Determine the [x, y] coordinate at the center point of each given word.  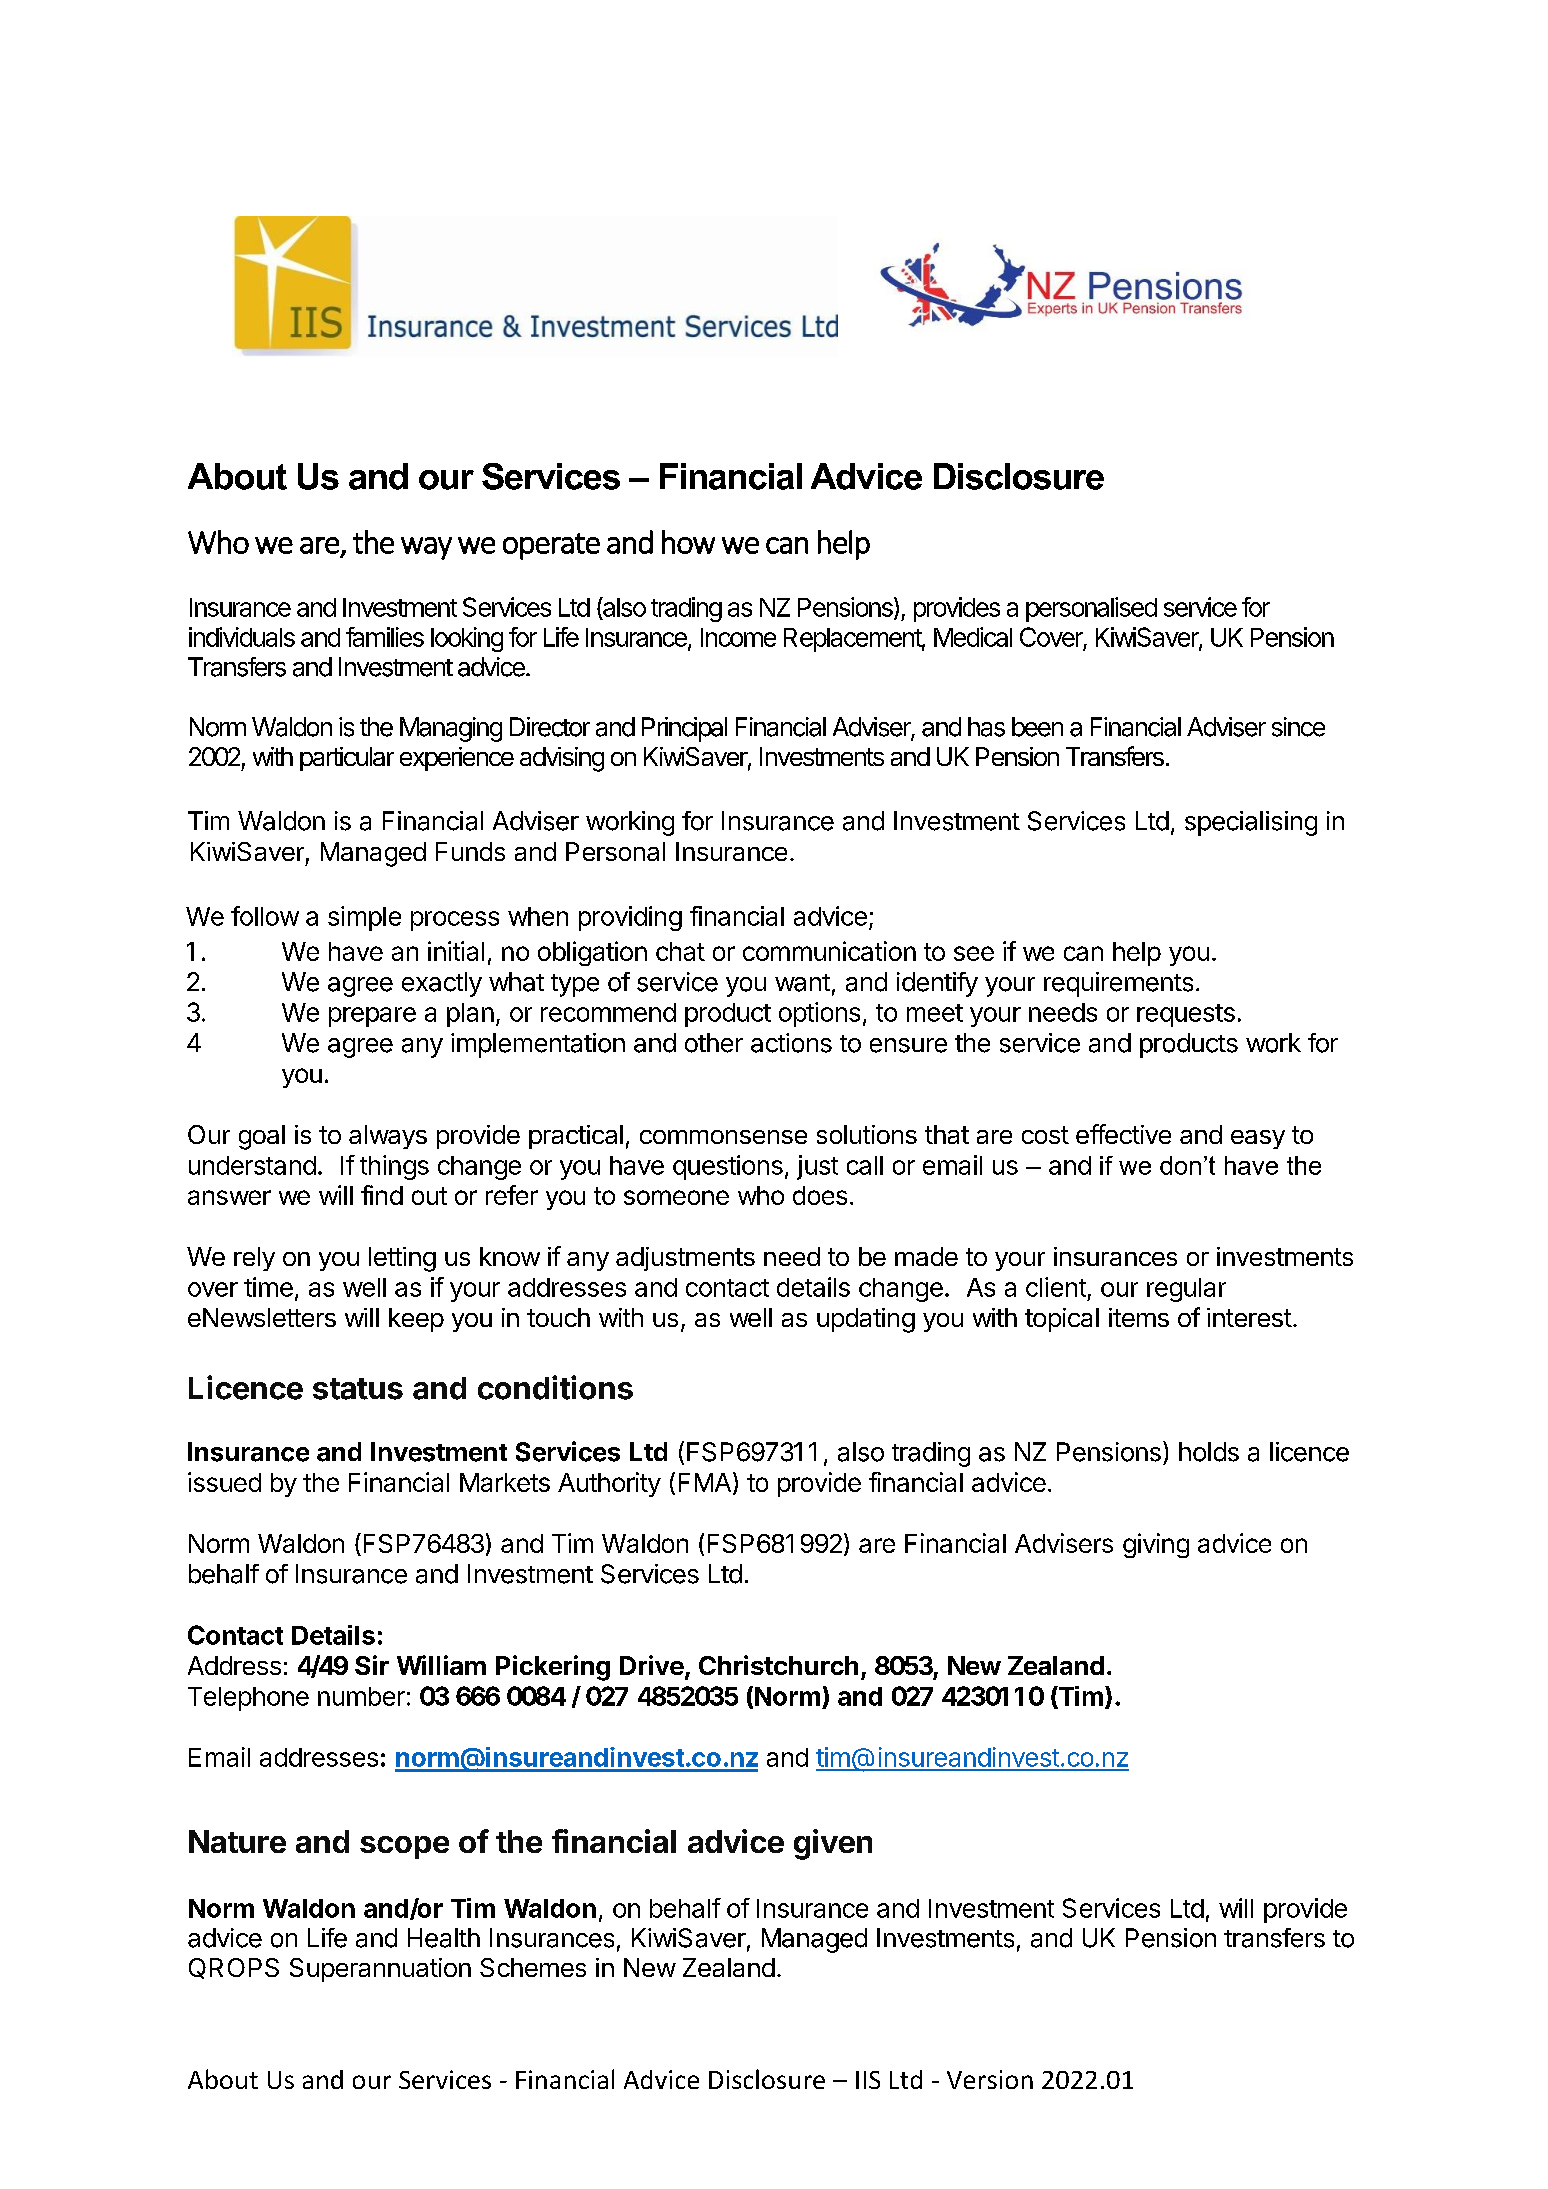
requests [1186, 1015]
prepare [372, 1017]
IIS [868, 2080]
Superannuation [380, 1970]
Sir [372, 1665]
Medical [973, 637]
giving [1156, 1545]
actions [791, 1043]
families [385, 637]
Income [738, 637]
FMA [705, 1482]
